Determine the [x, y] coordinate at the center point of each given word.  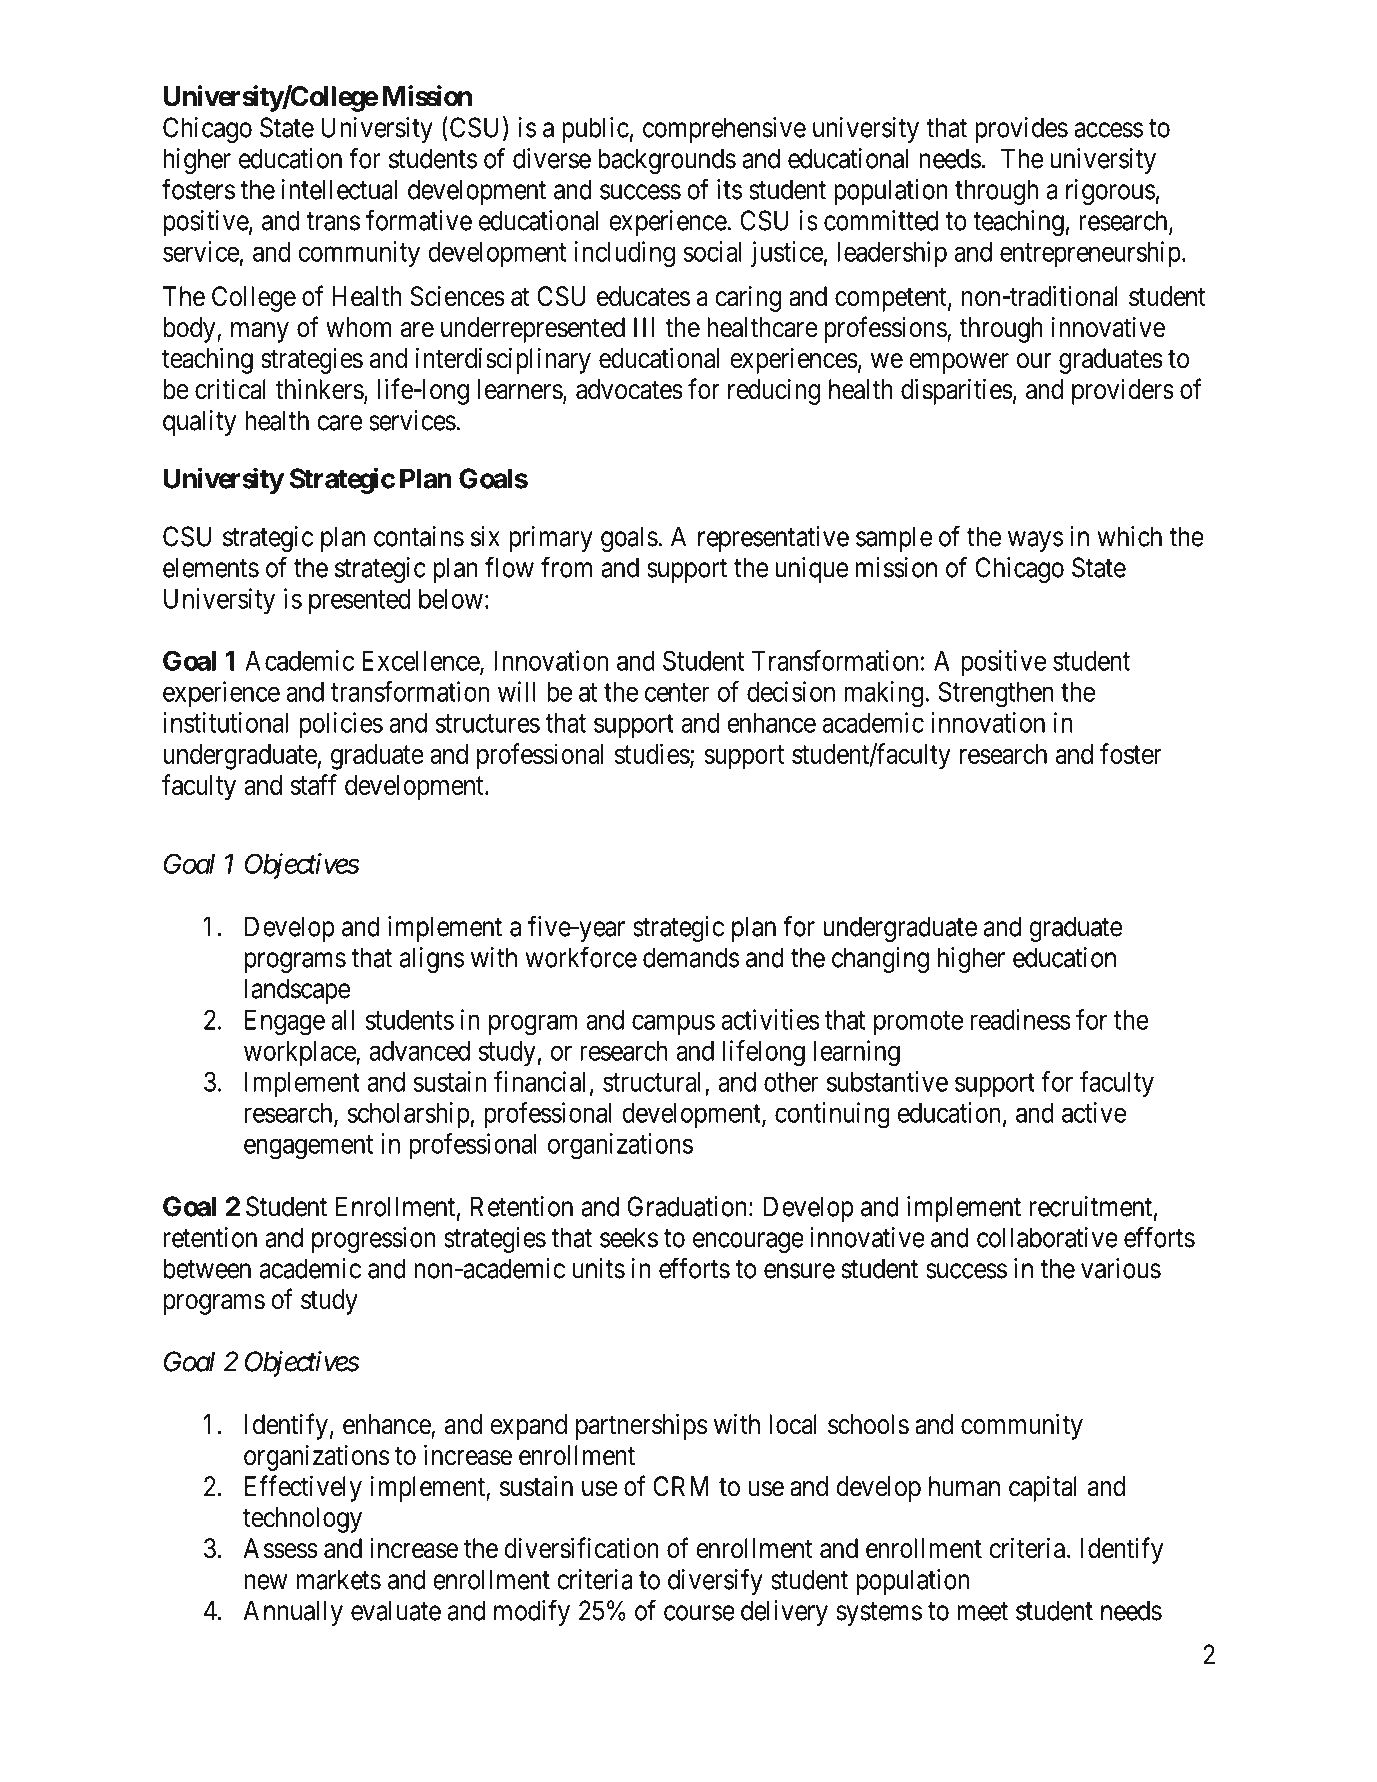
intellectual [339, 189]
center [677, 692]
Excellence [421, 662]
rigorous [1110, 192]
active [1094, 1112]
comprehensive [724, 130]
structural [652, 1082]
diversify [715, 1581]
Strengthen [996, 694]
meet [982, 1611]
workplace [300, 1053]
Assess [280, 1548]
